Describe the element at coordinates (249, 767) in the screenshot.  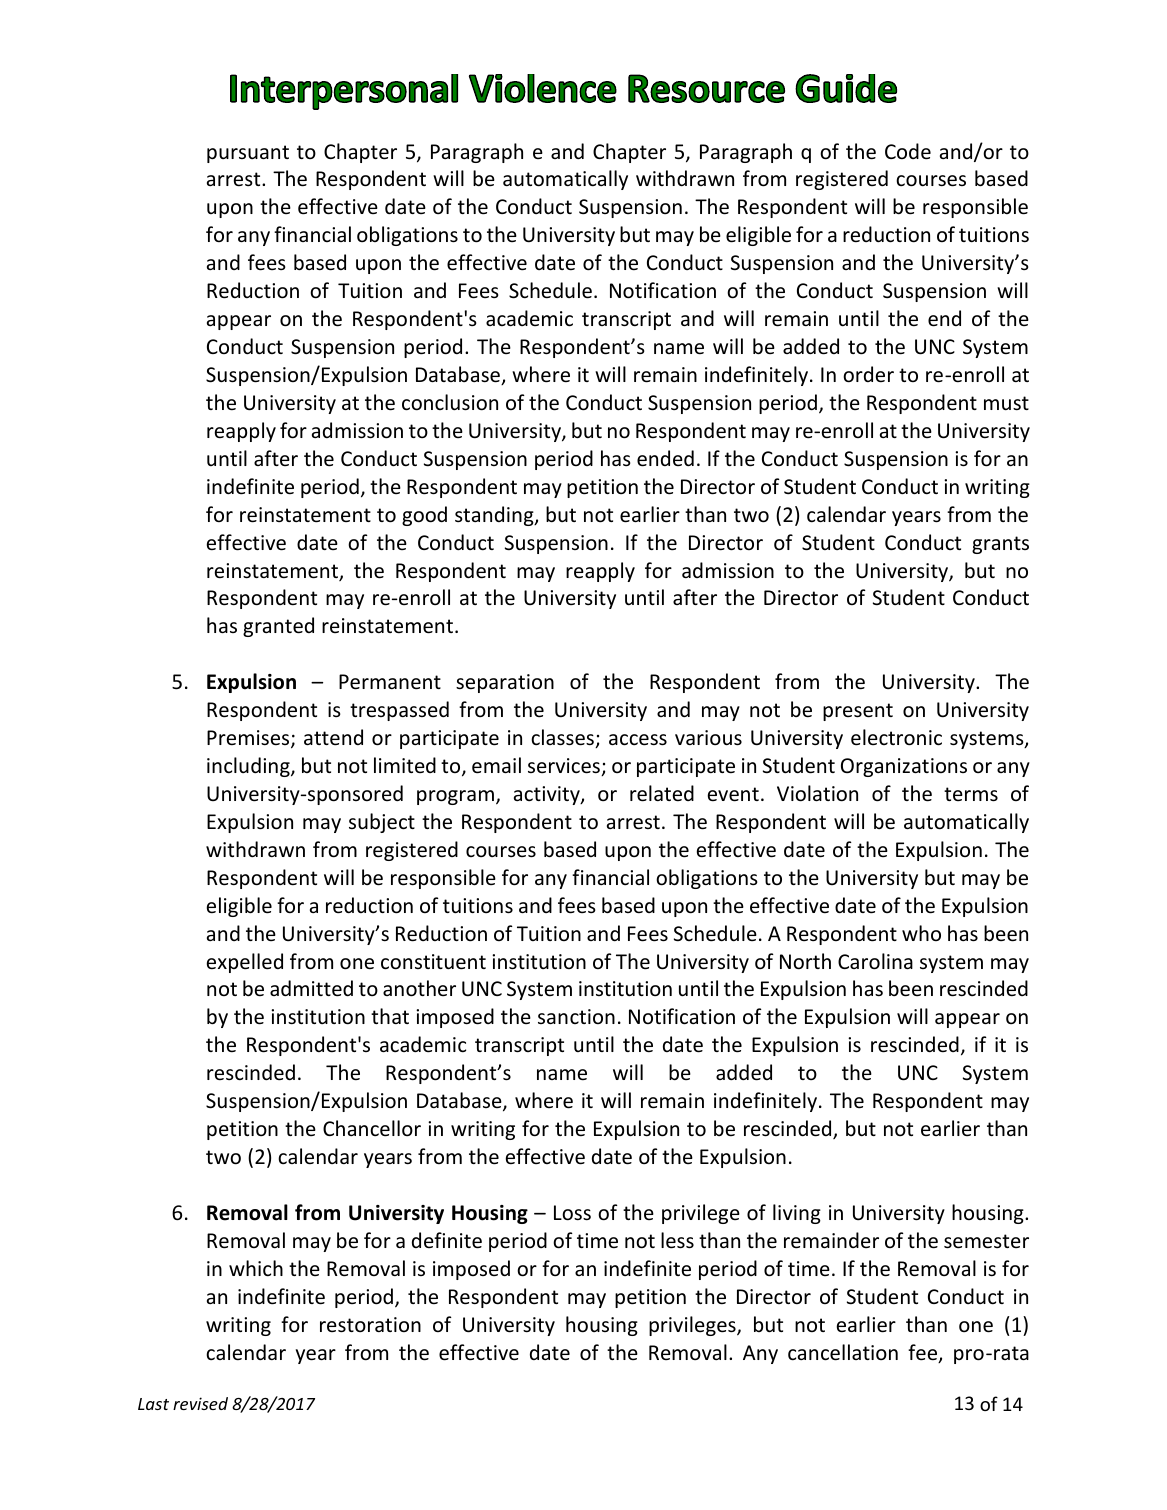
I see `including` at that location.
